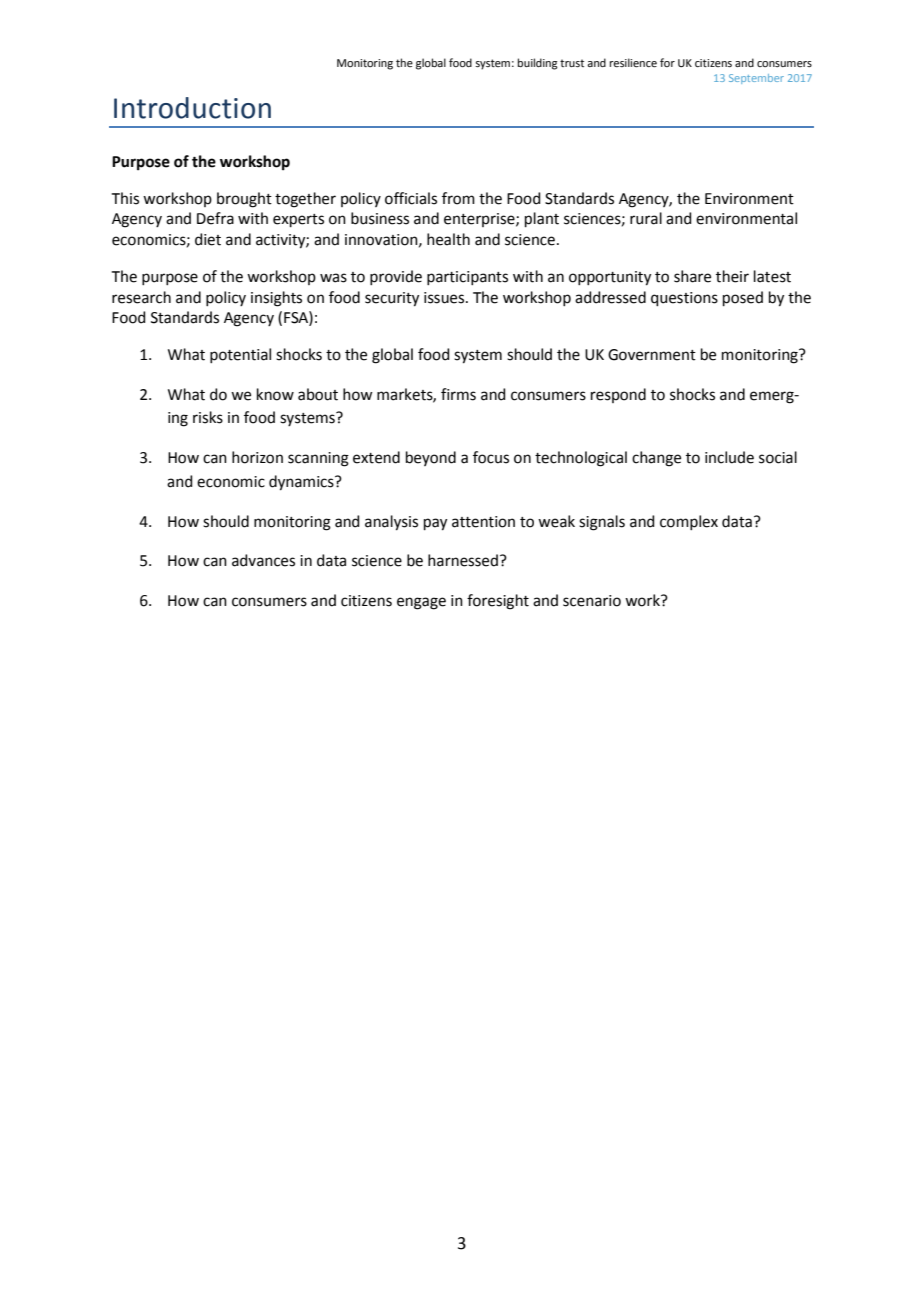 The height and width of the image is (1309, 924). What do you see at coordinates (538, 64) in the image?
I see `building` at bounding box center [538, 64].
